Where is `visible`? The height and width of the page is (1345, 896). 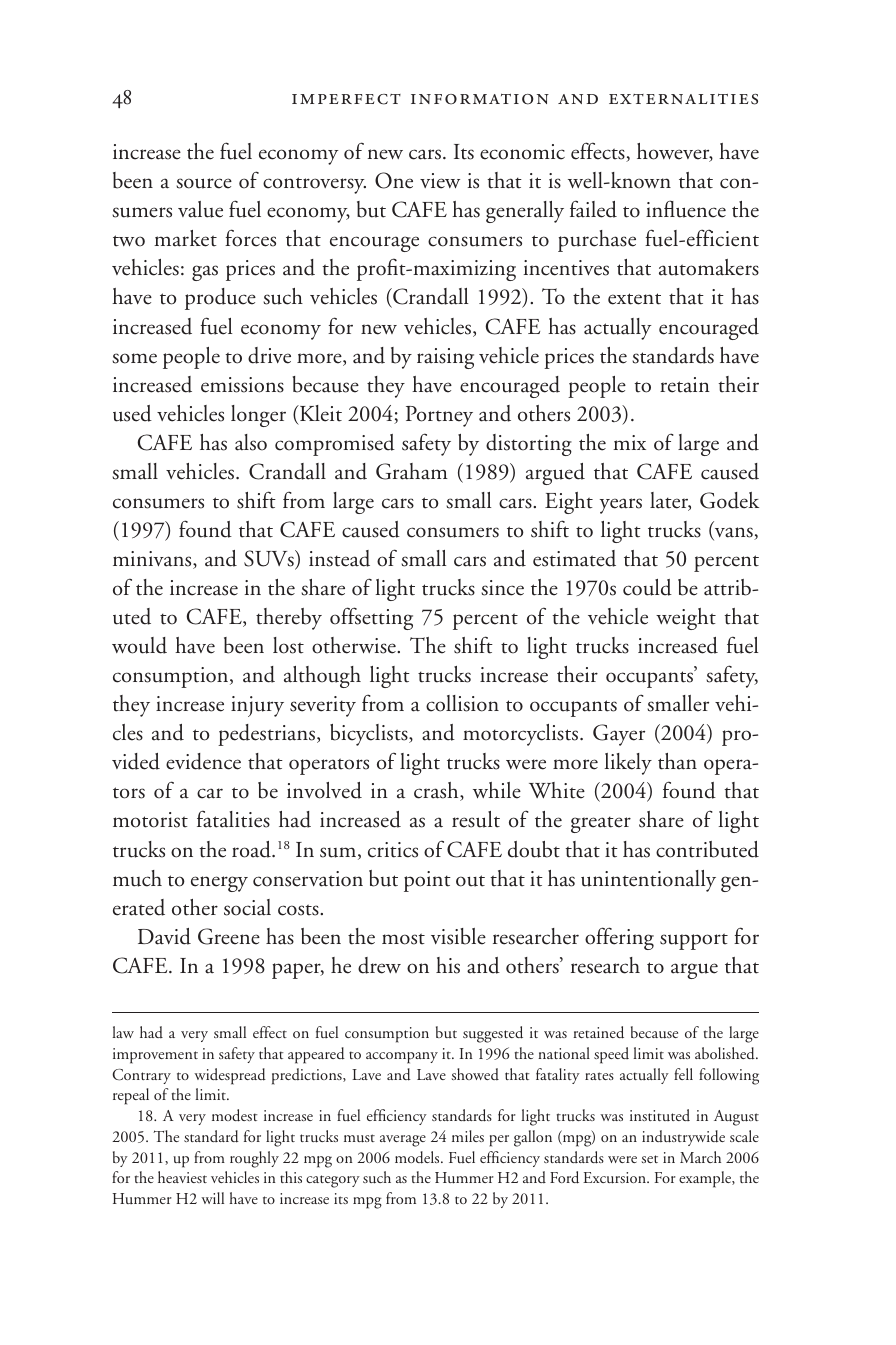 visible is located at coordinates (458, 936).
